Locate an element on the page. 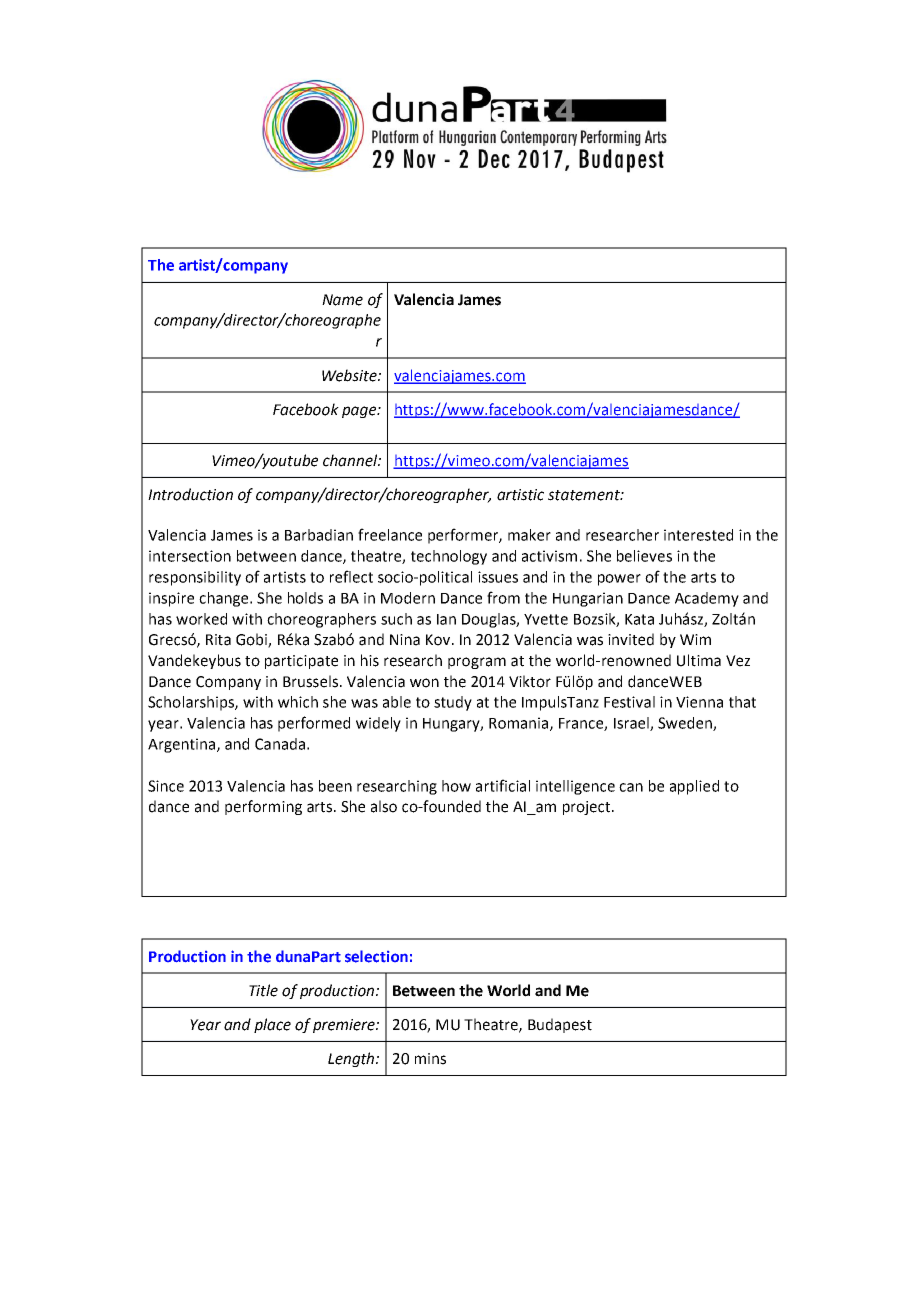 Image resolution: width=924 pixels, height=1309 pixels. interested is located at coordinates (698, 535).
